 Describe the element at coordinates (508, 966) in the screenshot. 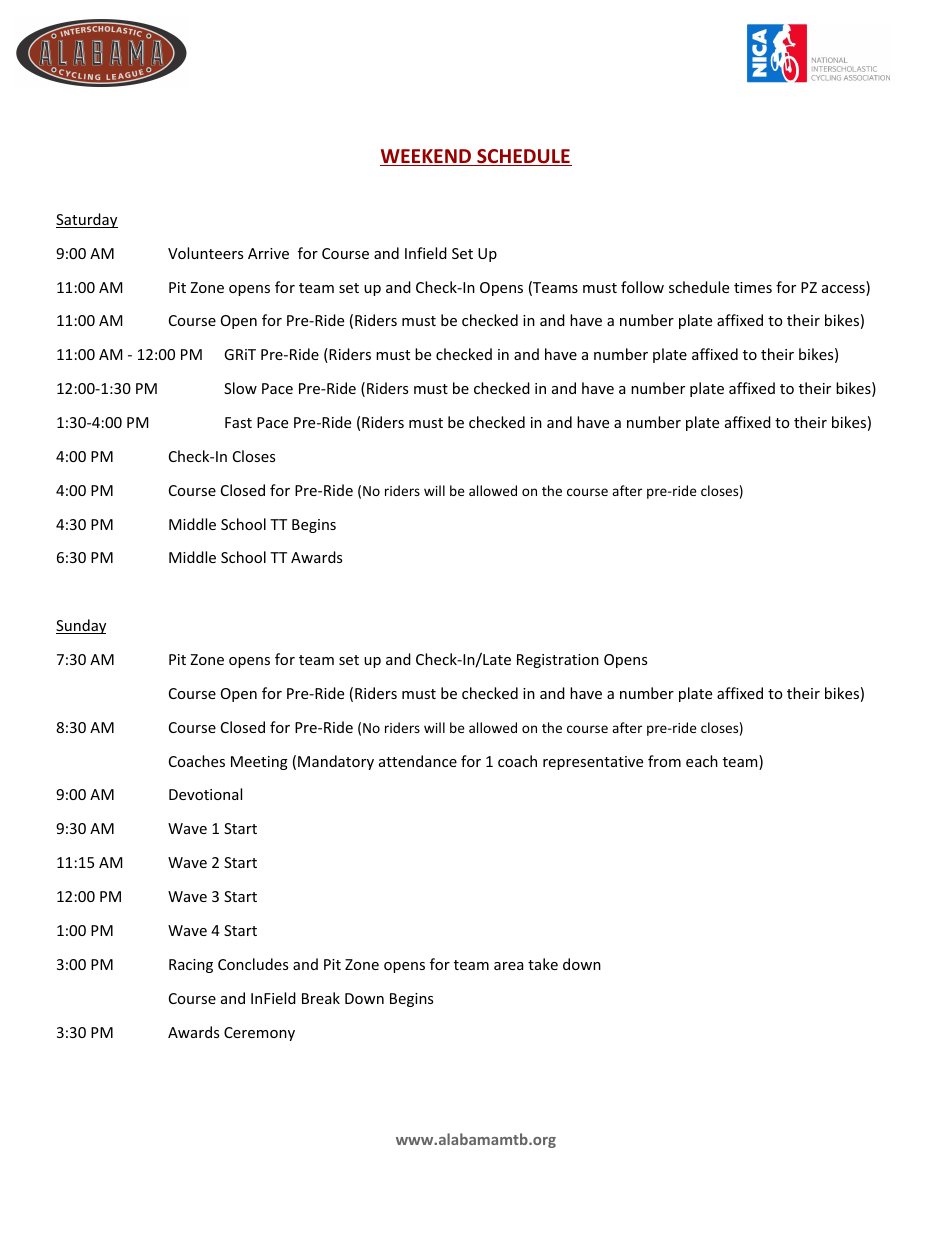

I see `area` at that location.
